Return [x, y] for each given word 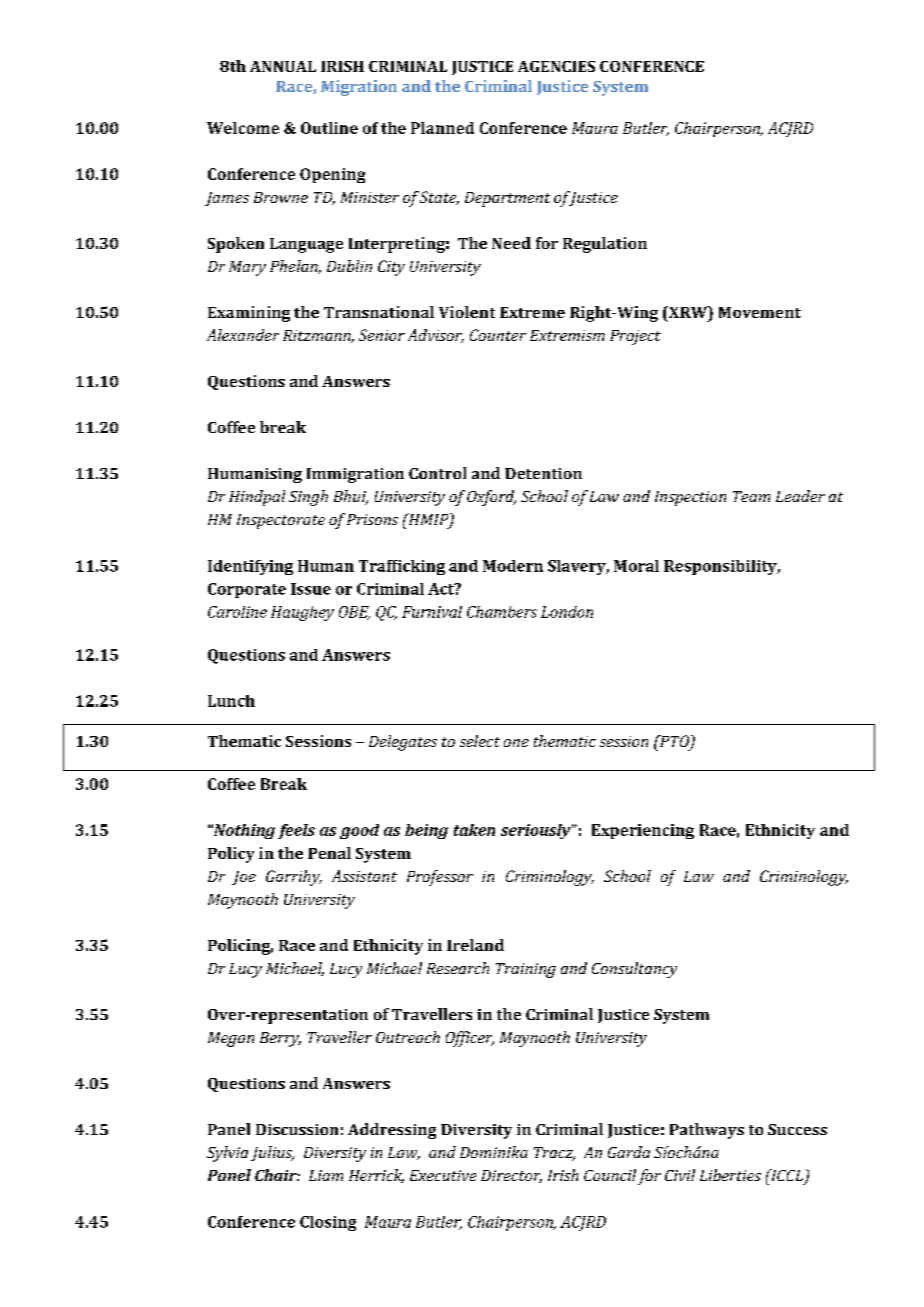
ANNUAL [283, 66]
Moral [636, 566]
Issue [311, 589]
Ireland [475, 945]
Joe [244, 878]
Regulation [605, 245]
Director [511, 1176]
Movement [760, 312]
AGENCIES [556, 66]
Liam [326, 1175]
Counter [498, 335]
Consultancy [634, 970]
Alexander [243, 335]
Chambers [502, 612]
